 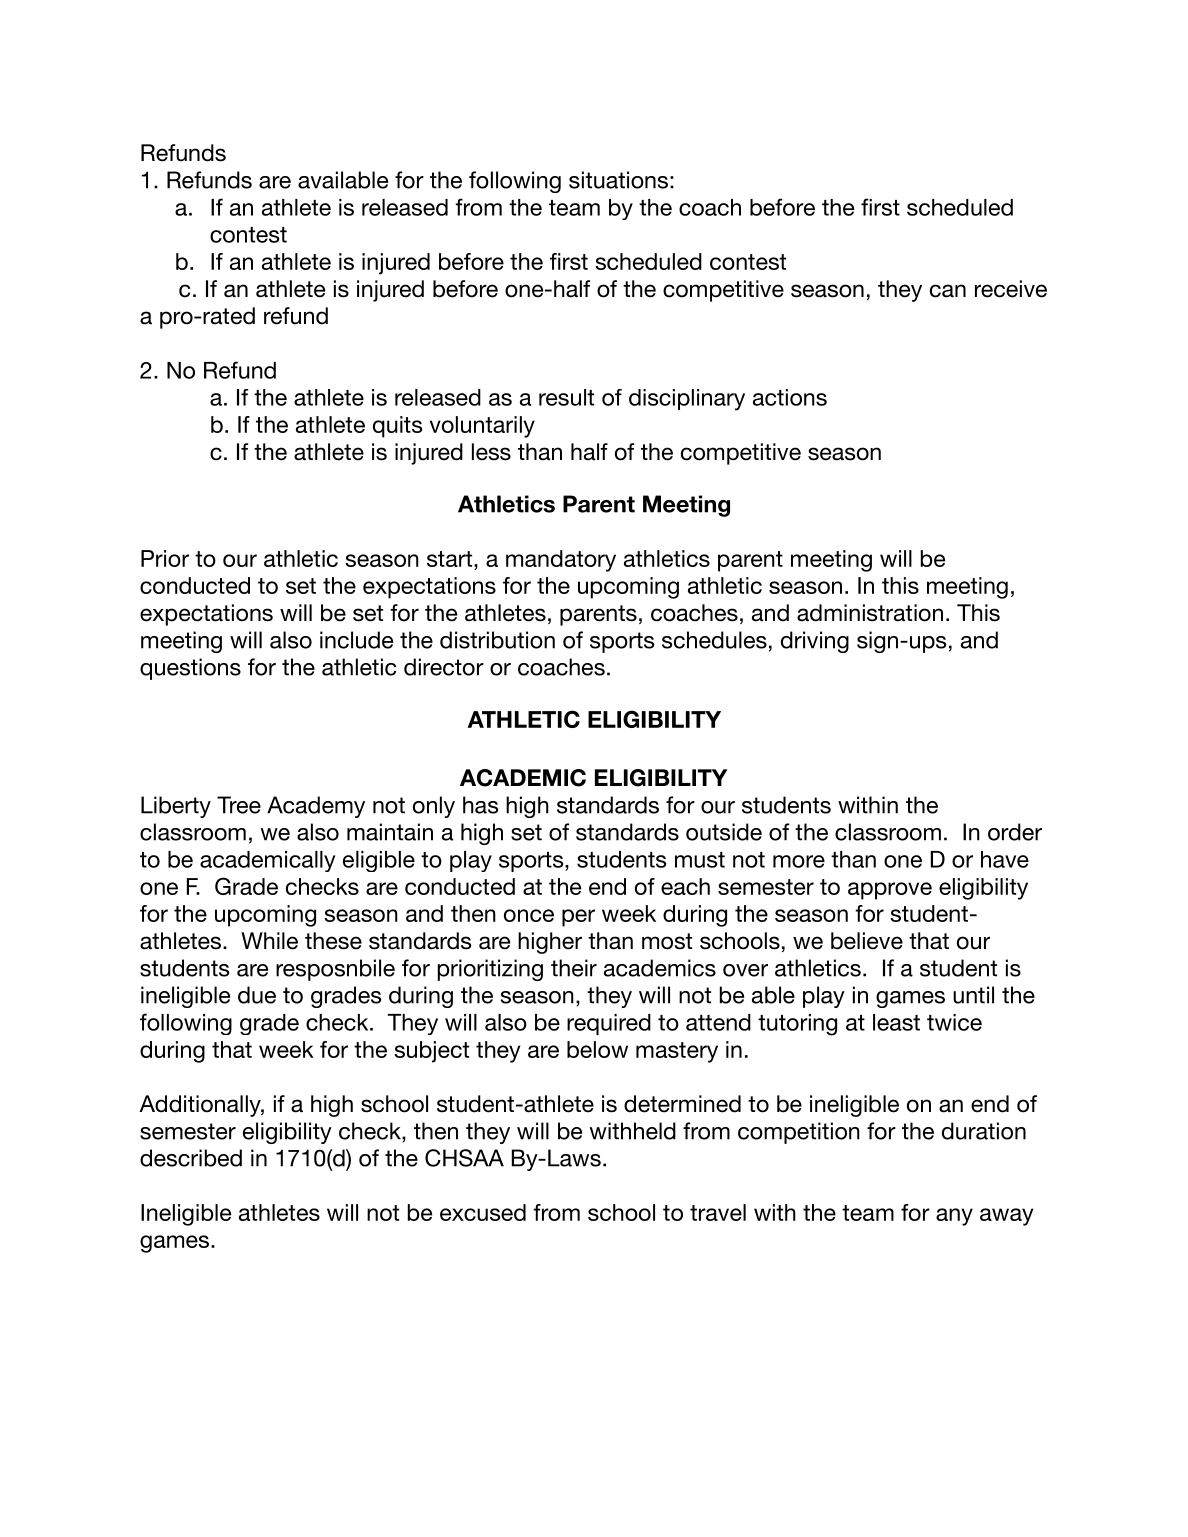 I want to click on distribution, so click(x=497, y=640).
